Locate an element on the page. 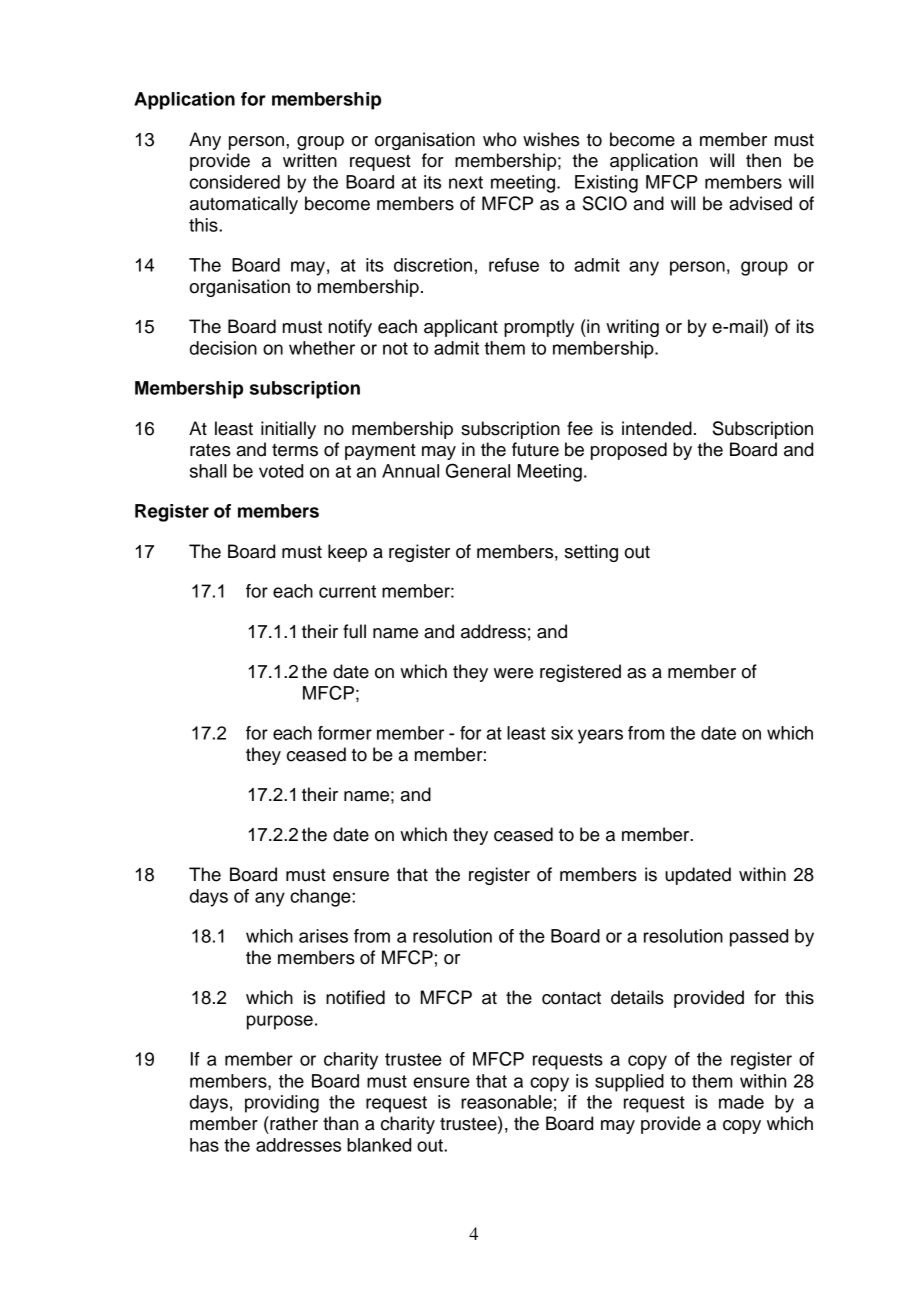  future is located at coordinates (535, 449).
